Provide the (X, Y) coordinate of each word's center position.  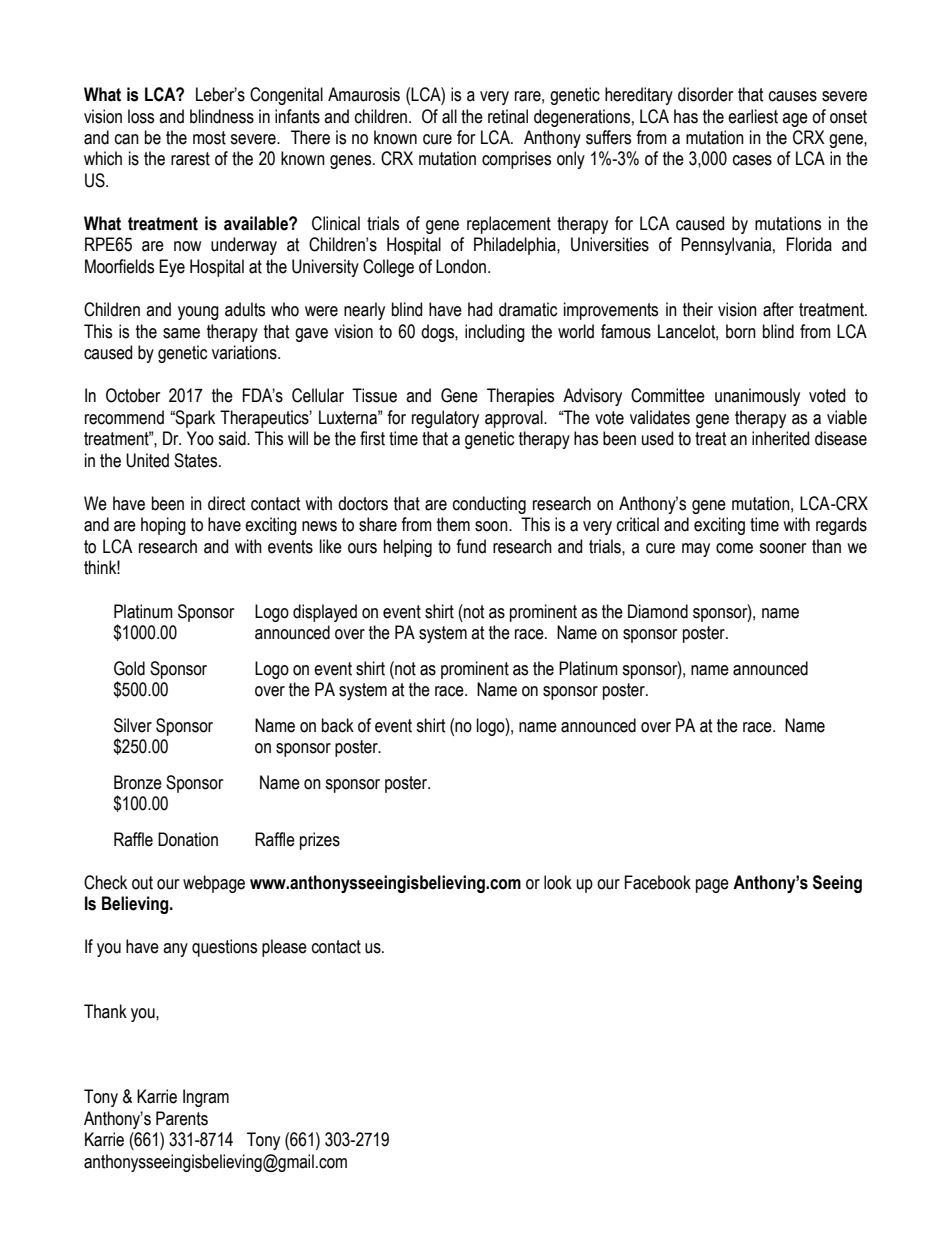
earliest (753, 116)
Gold (129, 668)
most (209, 138)
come (734, 548)
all (449, 116)
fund (471, 546)
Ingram (206, 1098)
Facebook (658, 882)
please (284, 948)
